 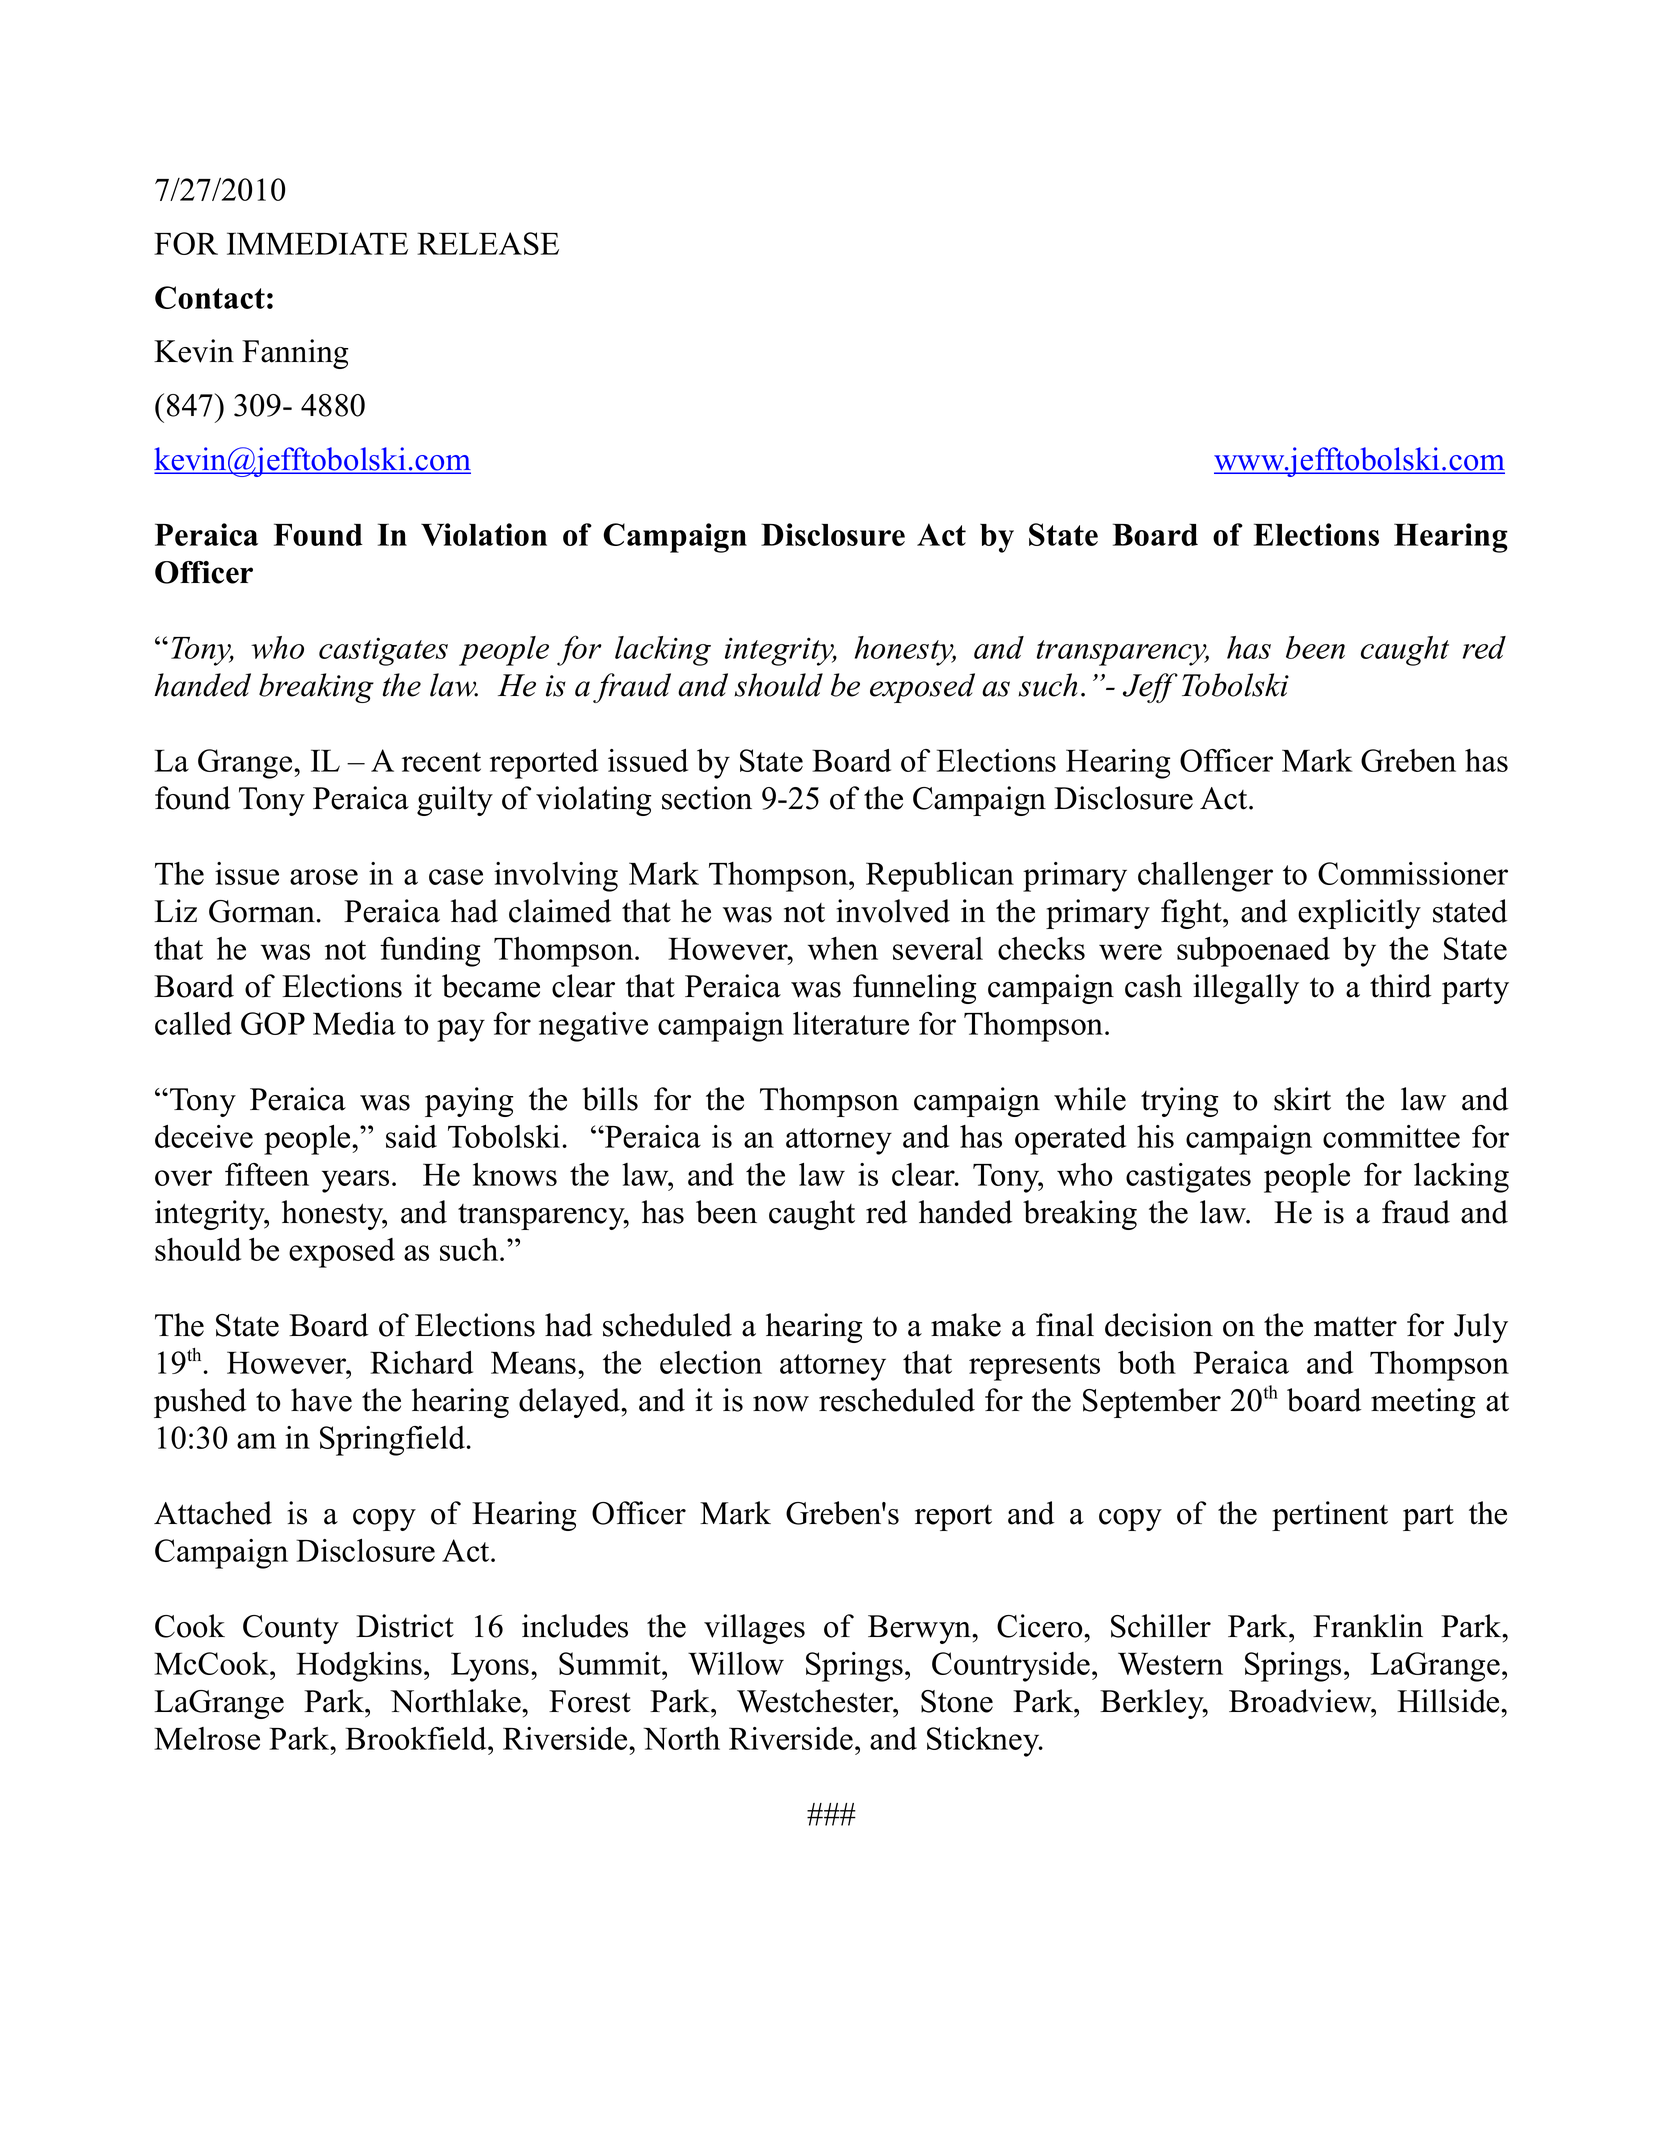 What do you see at coordinates (816, 1701) in the screenshot?
I see `Westchester` at bounding box center [816, 1701].
